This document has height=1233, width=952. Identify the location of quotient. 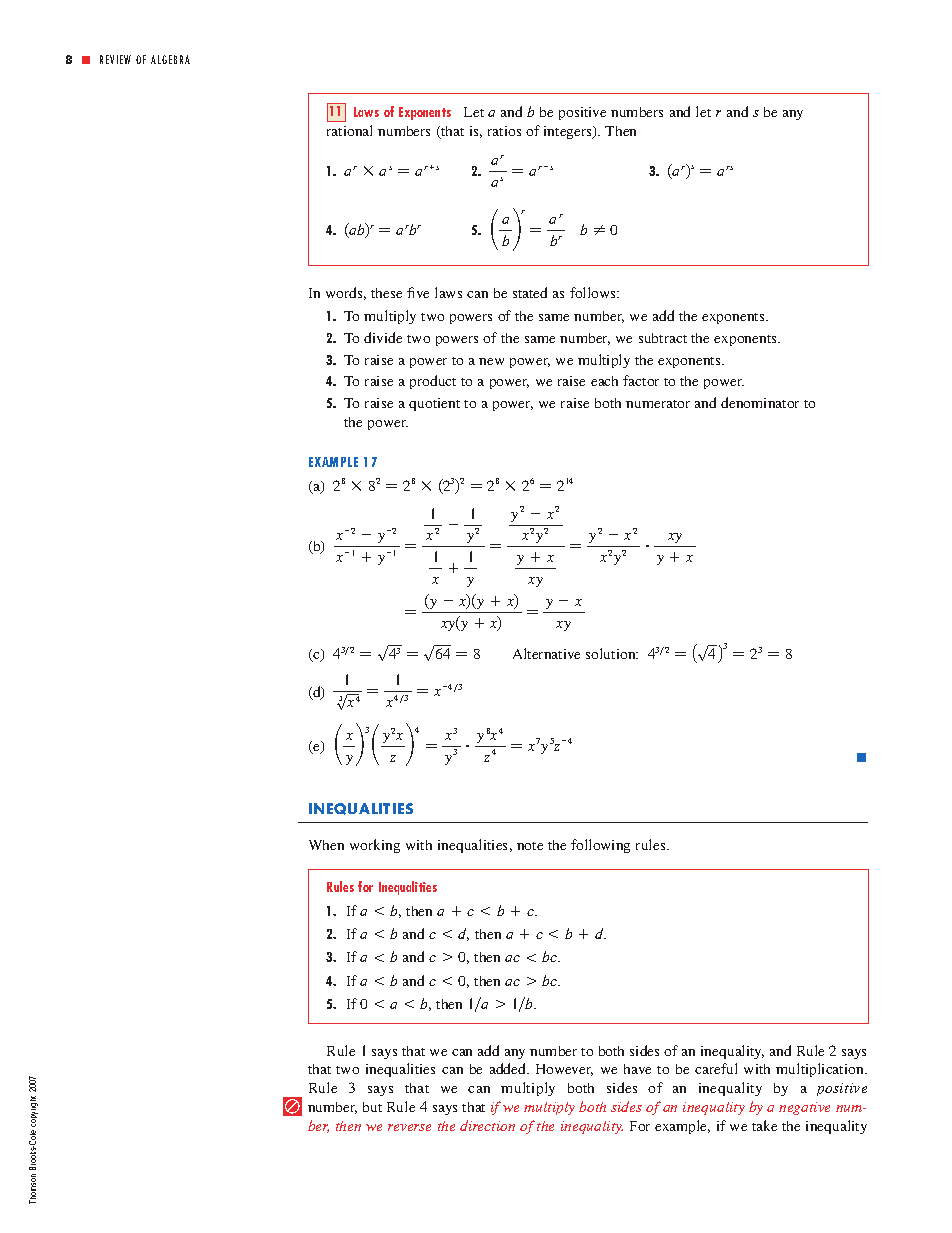
(434, 404).
